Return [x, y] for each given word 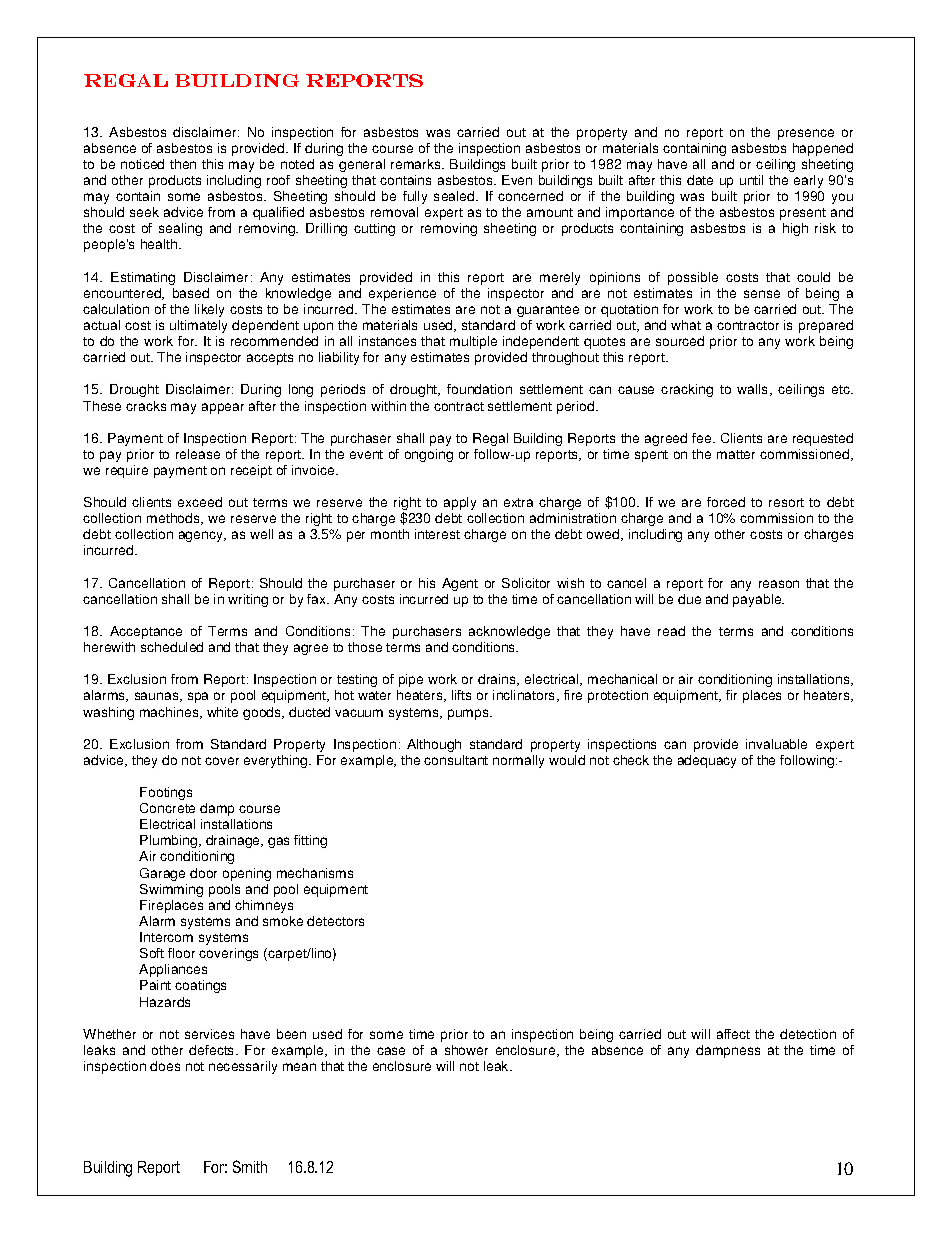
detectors [335, 921]
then [183, 164]
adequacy [707, 761]
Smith [250, 1166]
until [751, 180]
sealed [455, 196]
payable [758, 600]
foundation [479, 389]
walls [754, 390]
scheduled [172, 647]
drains [498, 680]
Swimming [171, 890]
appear [223, 408]
